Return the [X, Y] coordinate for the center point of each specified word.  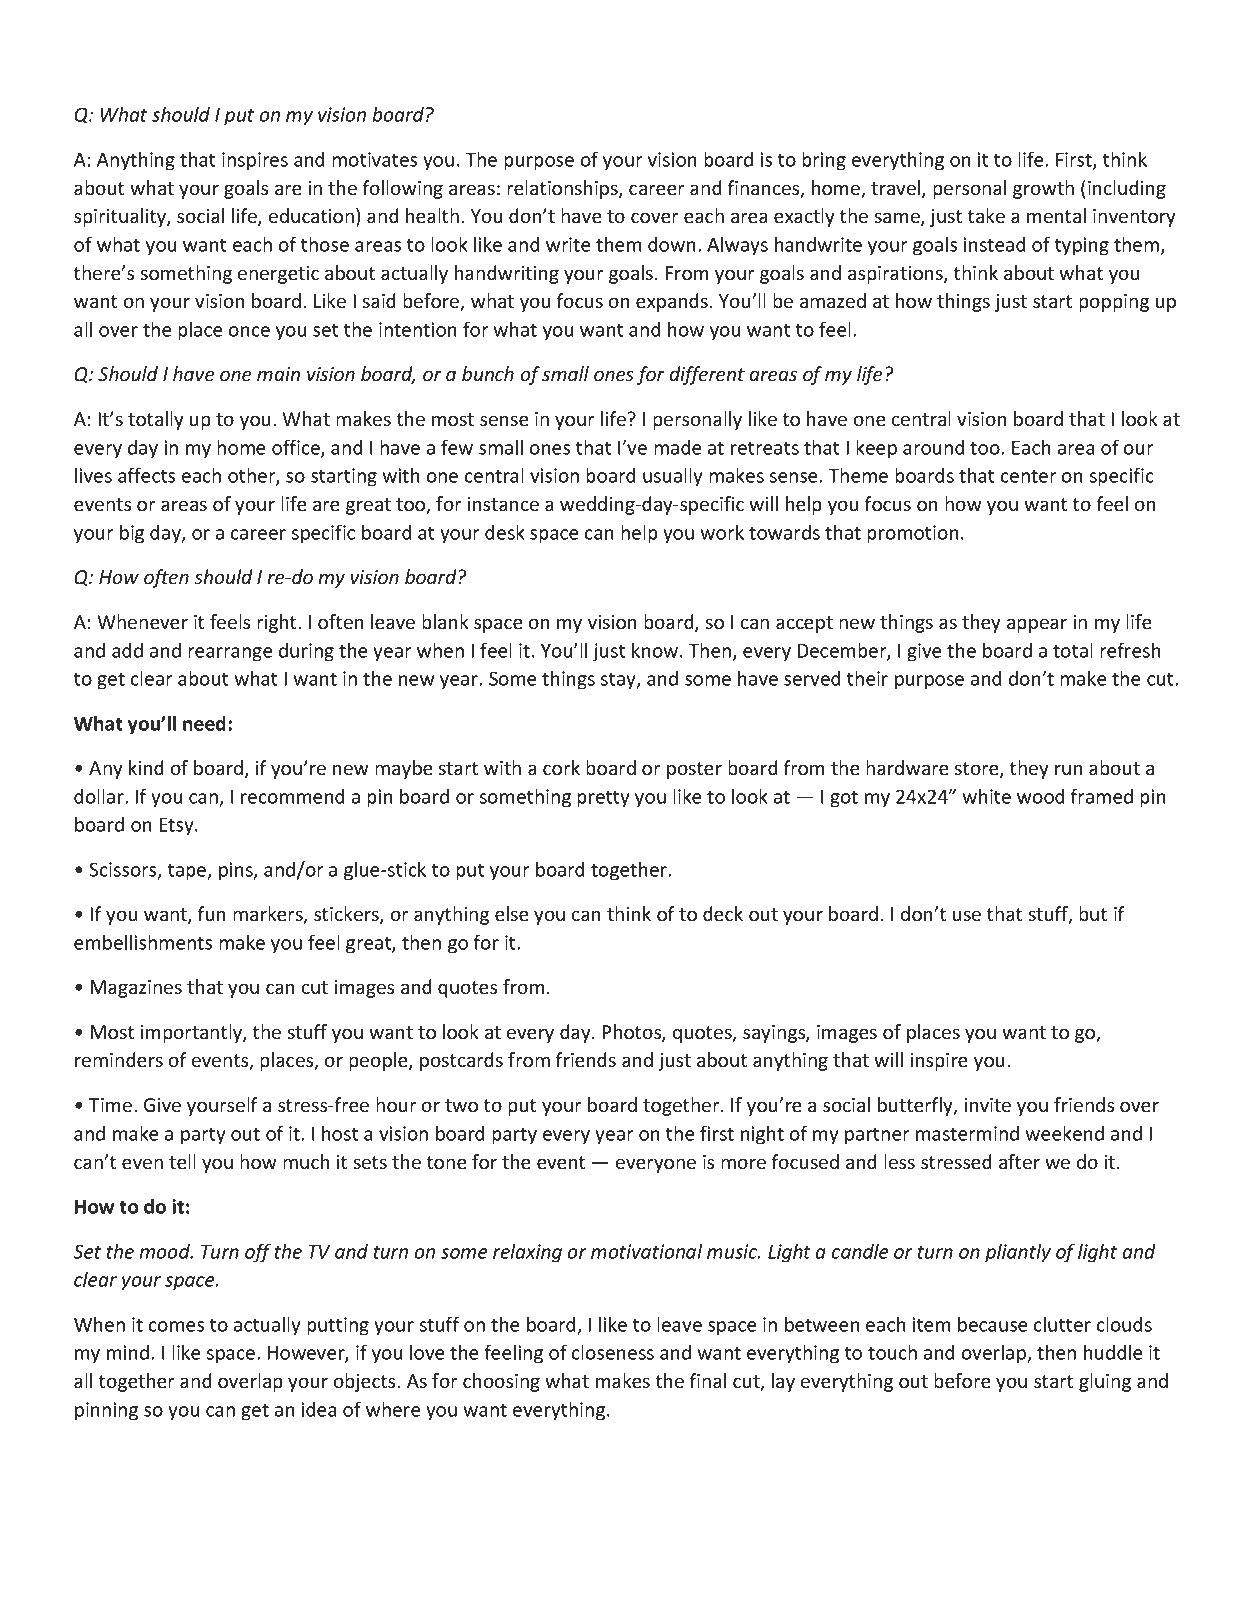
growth [1043, 189]
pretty [603, 799]
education [311, 215]
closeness [613, 1352]
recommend [293, 796]
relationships [563, 189]
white [986, 796]
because [993, 1324]
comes [176, 1326]
